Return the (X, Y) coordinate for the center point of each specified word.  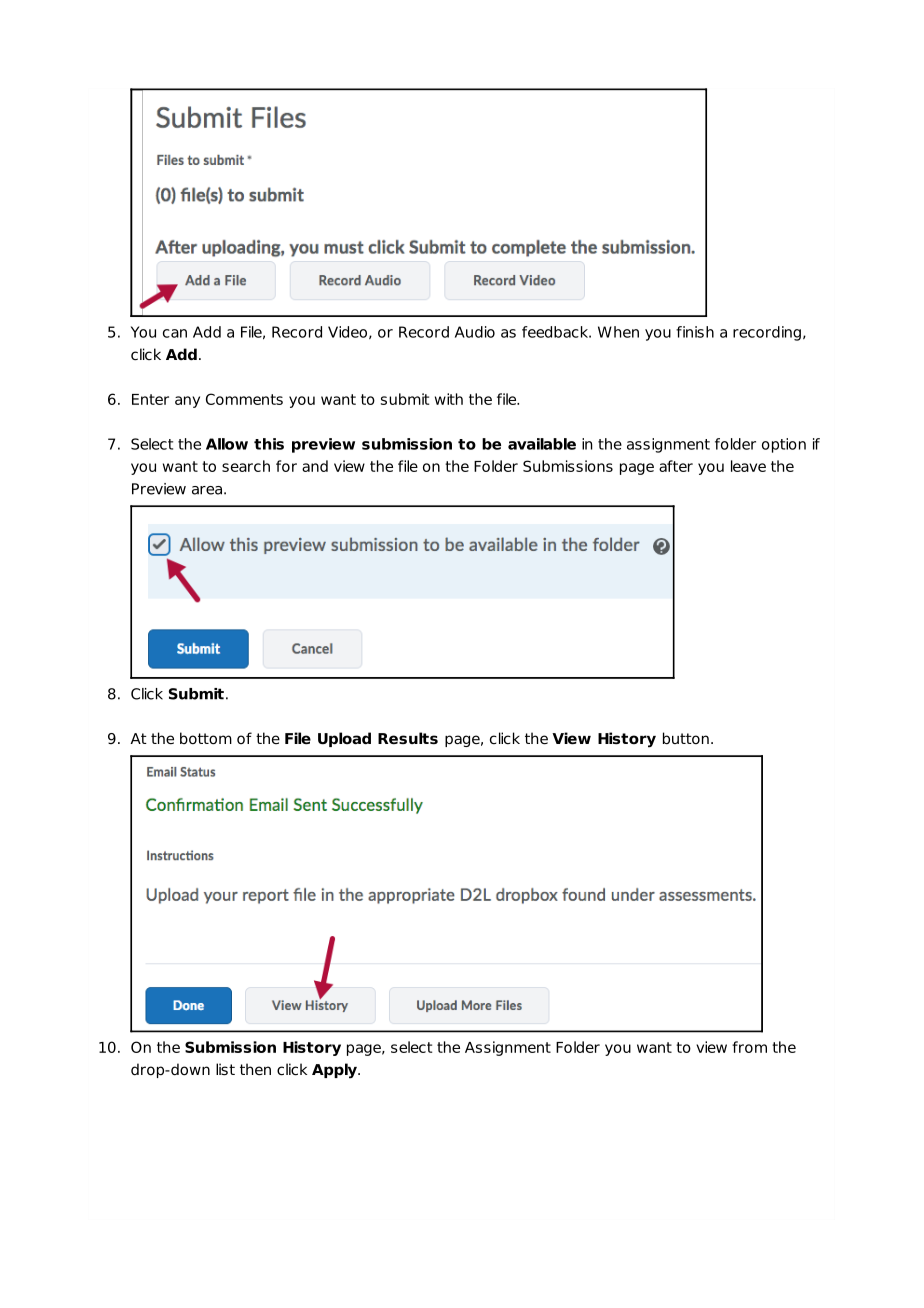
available (542, 444)
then (255, 1069)
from (749, 1047)
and (315, 466)
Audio (475, 332)
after (676, 466)
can (175, 333)
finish (695, 332)
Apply (335, 1071)
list (225, 1069)
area (207, 490)
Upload (344, 739)
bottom (206, 738)
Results (408, 738)
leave (748, 466)
